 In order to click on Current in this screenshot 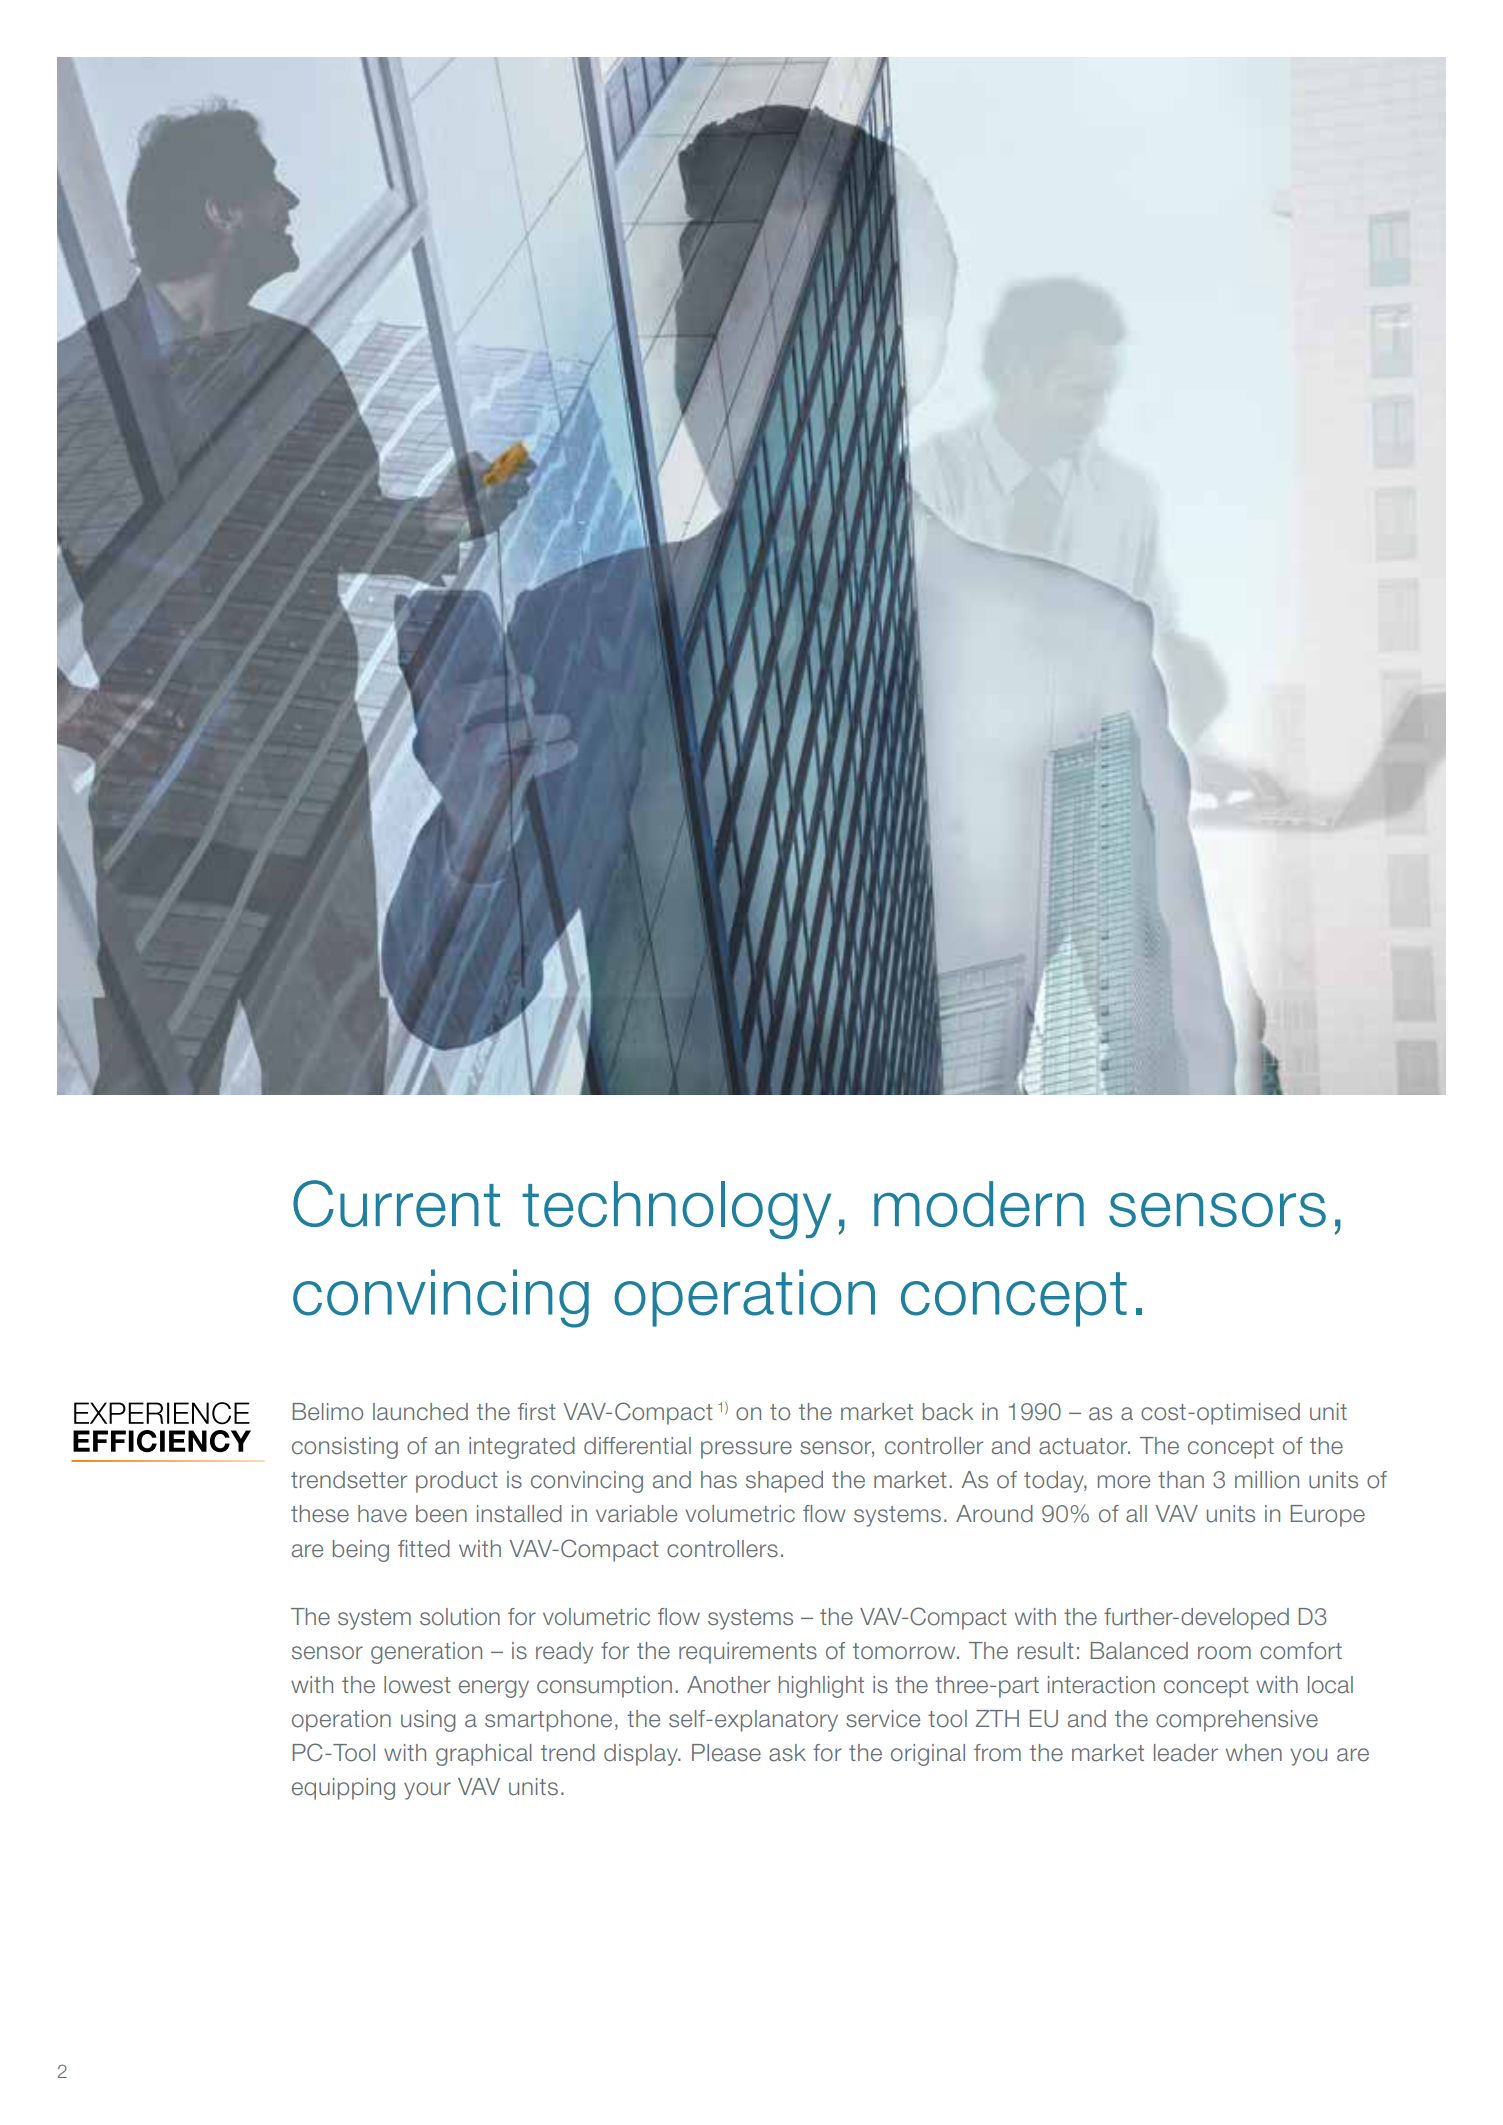, I will do `click(396, 1203)`.
